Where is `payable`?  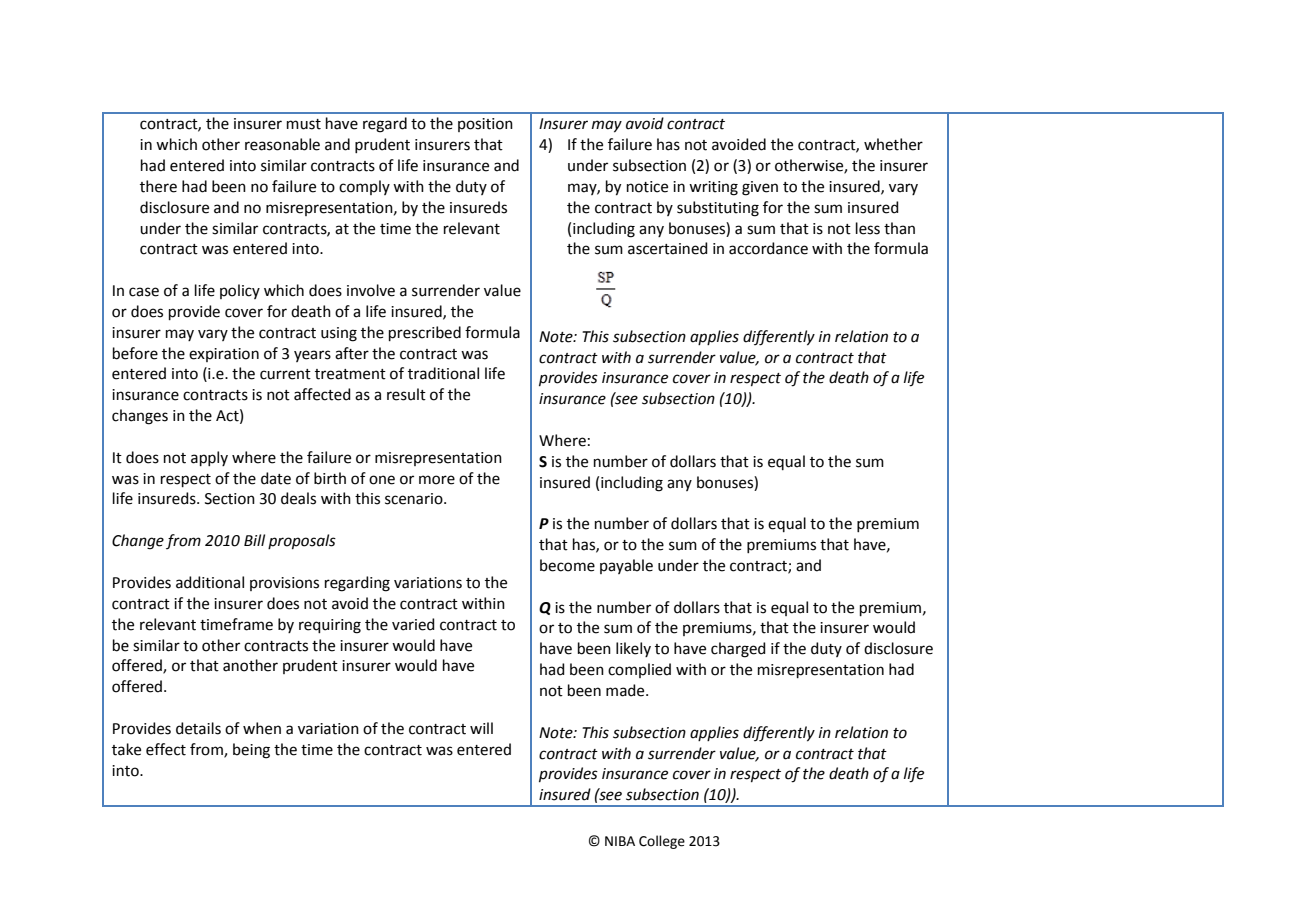
payable is located at coordinates (626, 566).
